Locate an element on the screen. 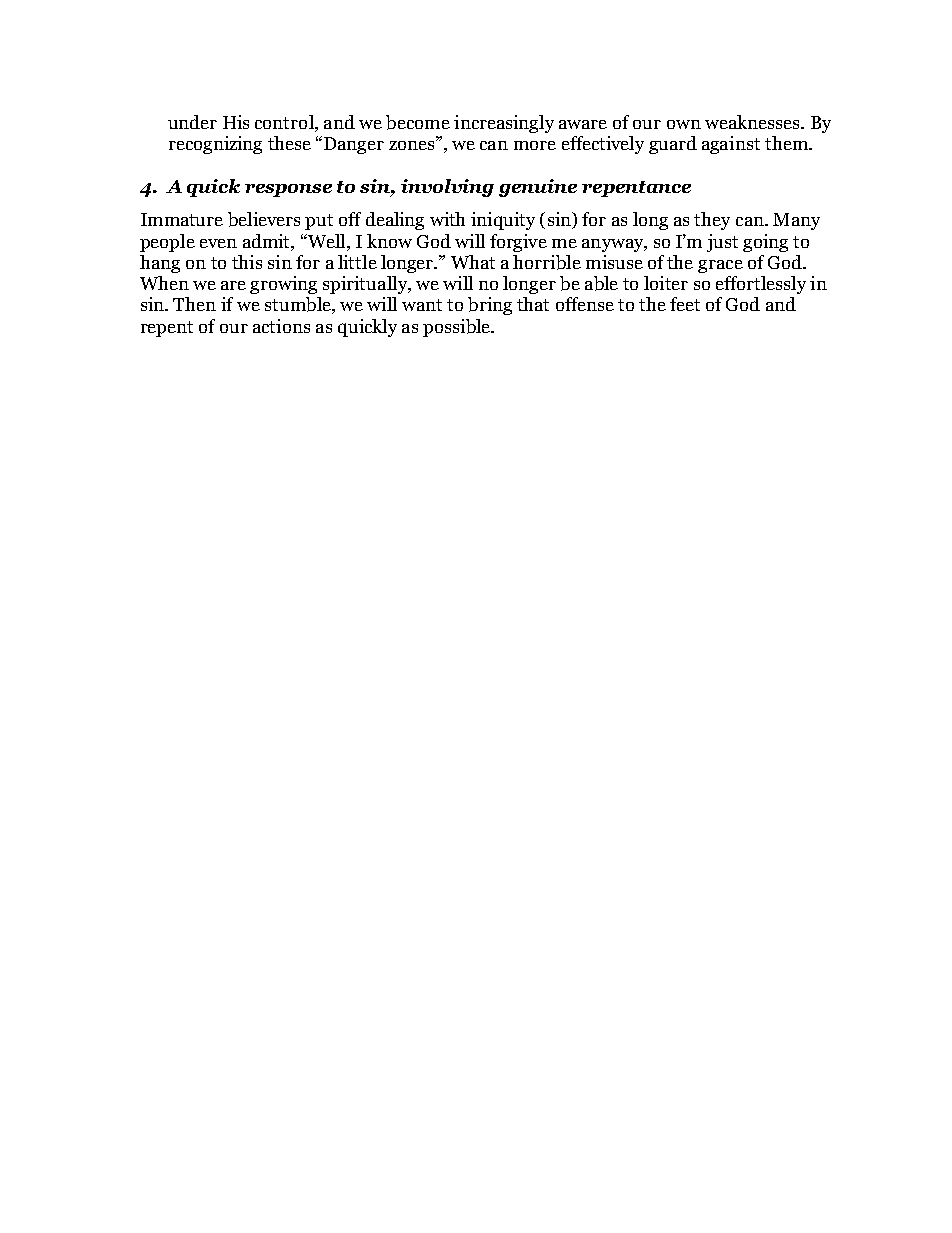 This screenshot has width=952, height=1233. increasingly is located at coordinates (504, 124).
